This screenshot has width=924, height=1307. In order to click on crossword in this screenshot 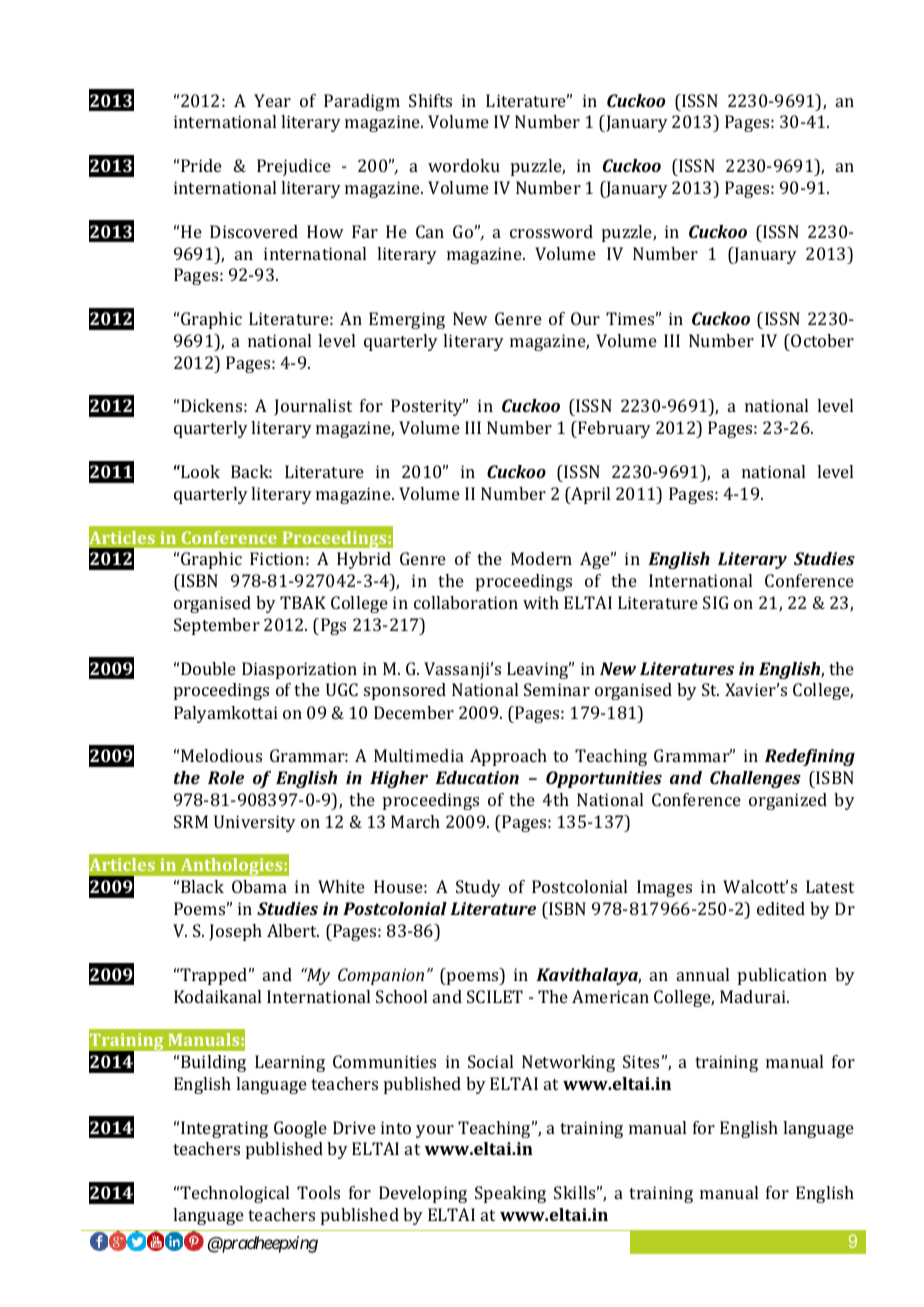, I will do `click(551, 231)`.
